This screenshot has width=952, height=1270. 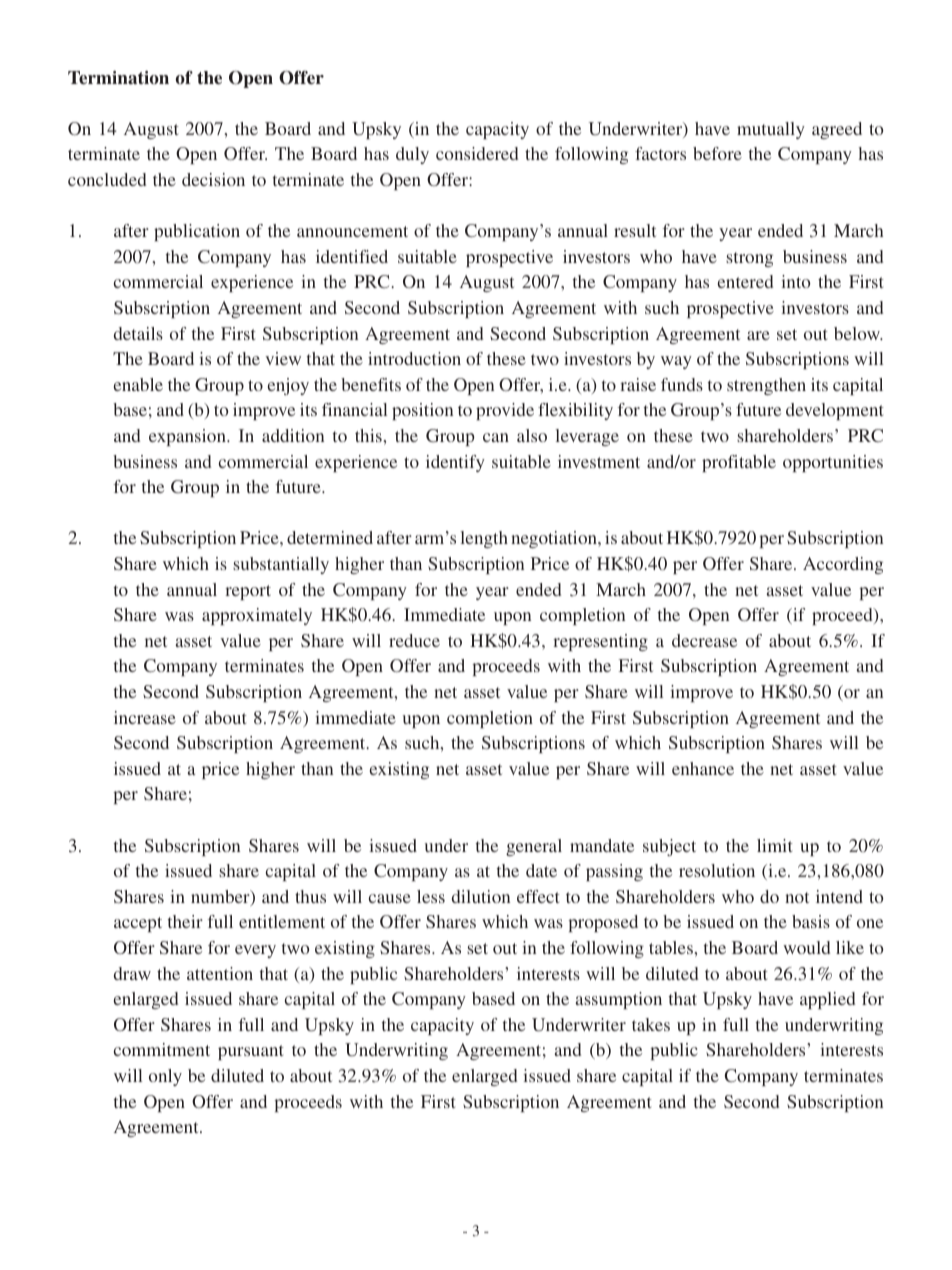 What do you see at coordinates (118, 78) in the screenshot?
I see `Termination` at bounding box center [118, 78].
